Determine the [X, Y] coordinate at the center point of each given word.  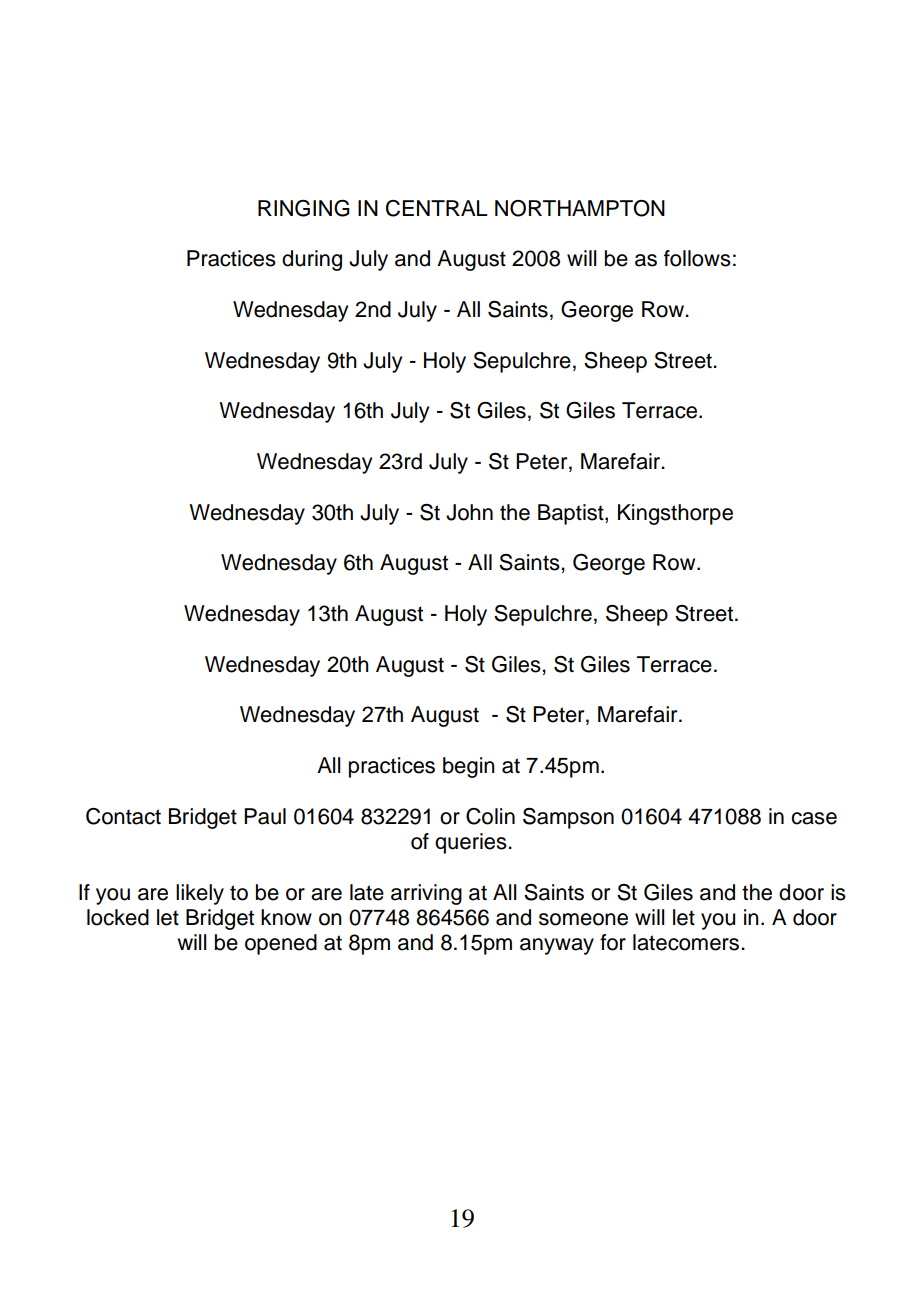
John [469, 512]
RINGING [304, 208]
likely [200, 894]
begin [469, 767]
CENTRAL [437, 208]
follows [697, 258]
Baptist [572, 514]
